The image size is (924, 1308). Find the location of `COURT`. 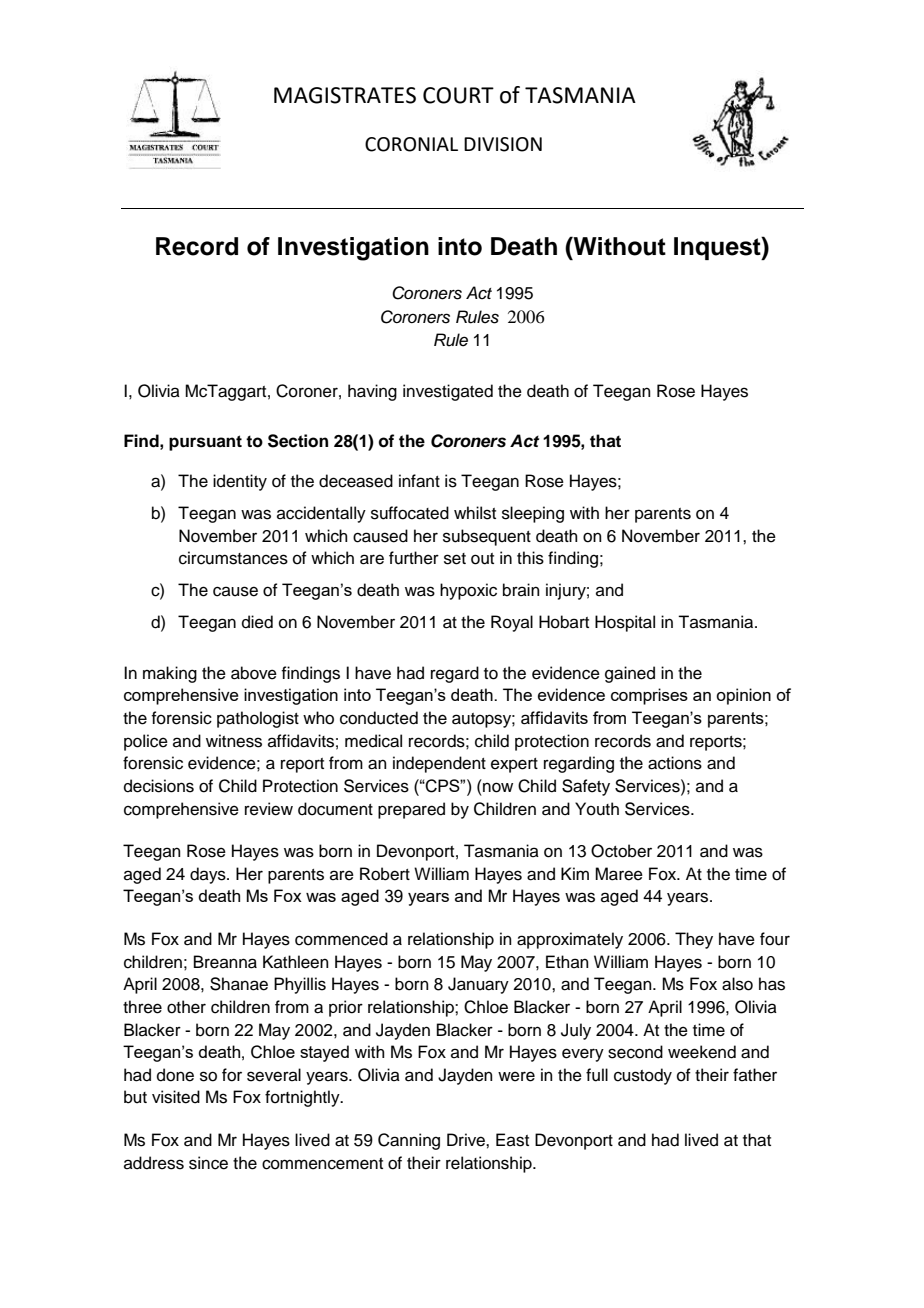

COURT is located at coordinates (458, 95).
